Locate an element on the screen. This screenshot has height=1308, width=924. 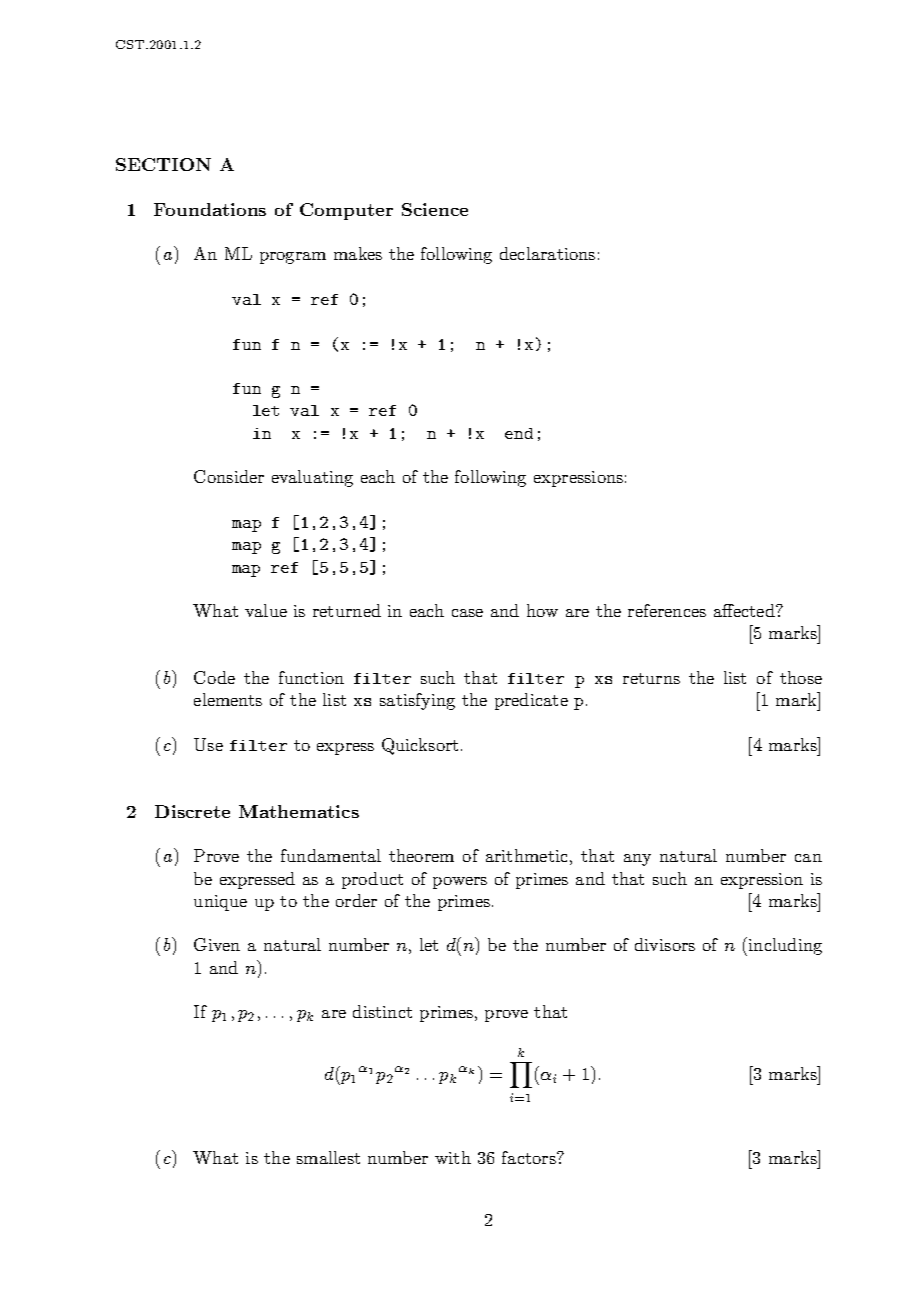
Consider is located at coordinates (229, 476).
